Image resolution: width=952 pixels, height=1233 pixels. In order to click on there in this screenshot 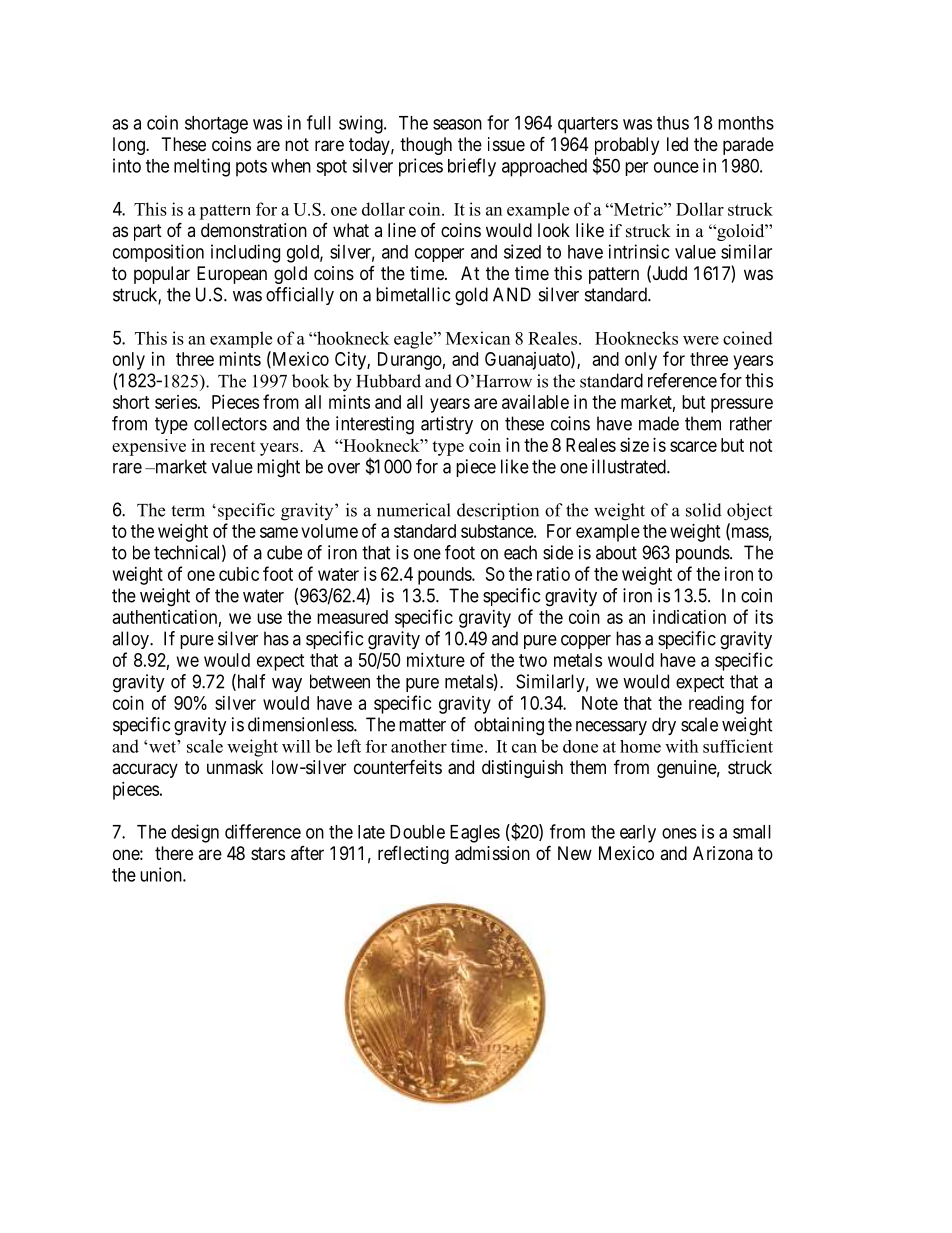, I will do `click(174, 853)`.
